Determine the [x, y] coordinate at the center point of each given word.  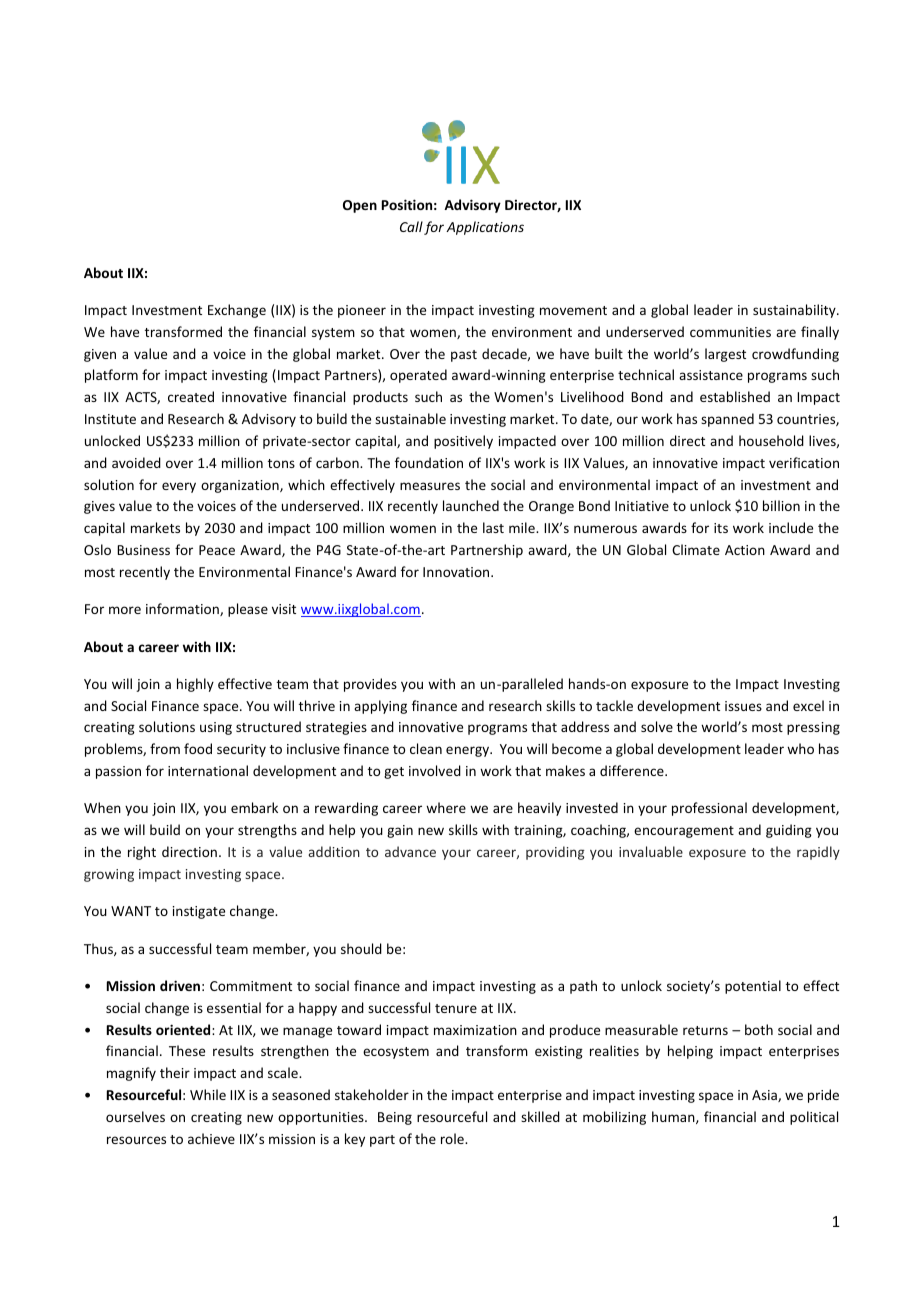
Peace [217, 550]
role [453, 1138]
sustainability [795, 311]
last [493, 527]
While [208, 1094]
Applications [485, 228]
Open [360, 206]
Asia [765, 1096]
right [142, 853]
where [446, 807]
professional [709, 809]
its [721, 528]
